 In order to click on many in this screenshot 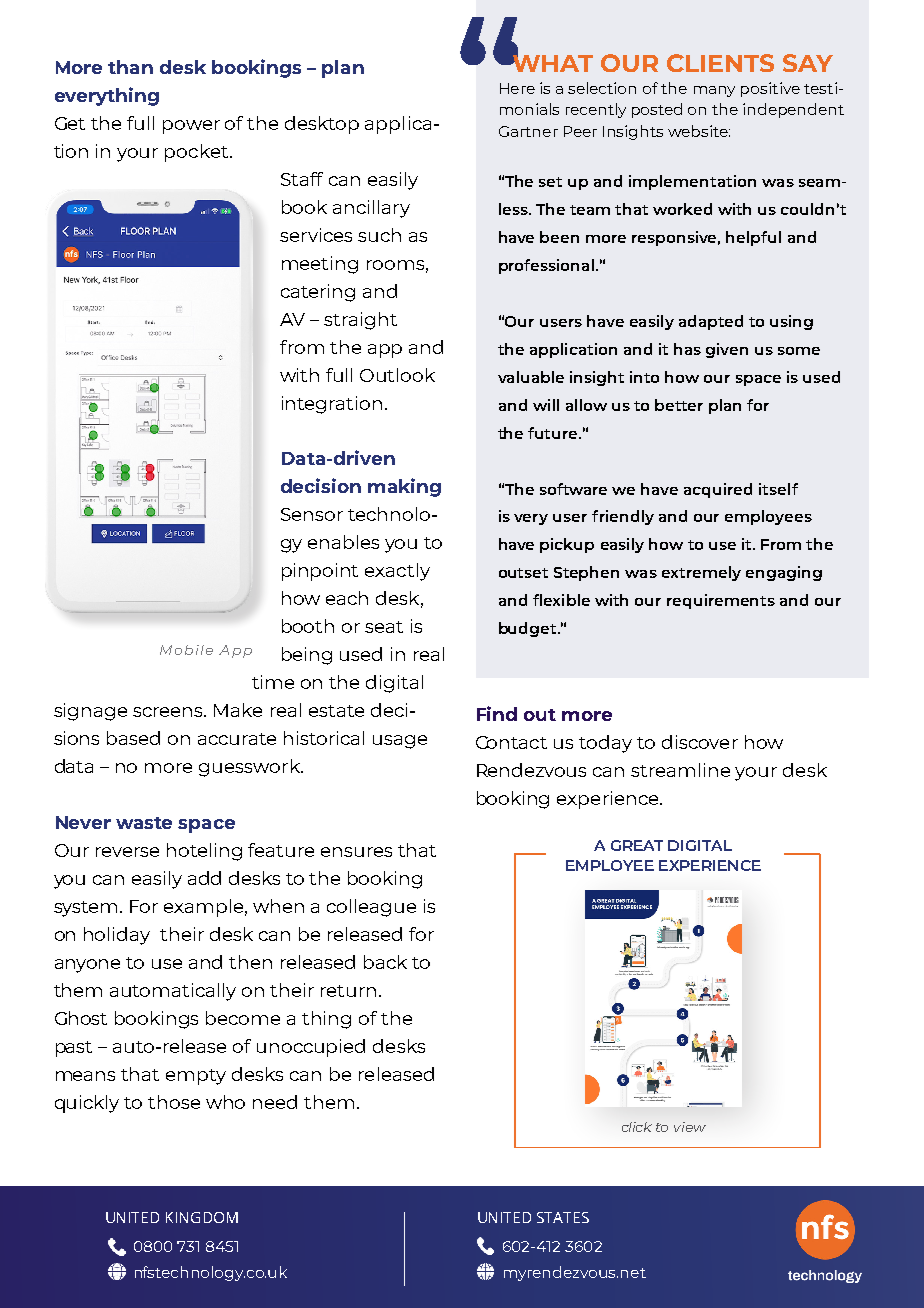, I will do `click(714, 91)`.
